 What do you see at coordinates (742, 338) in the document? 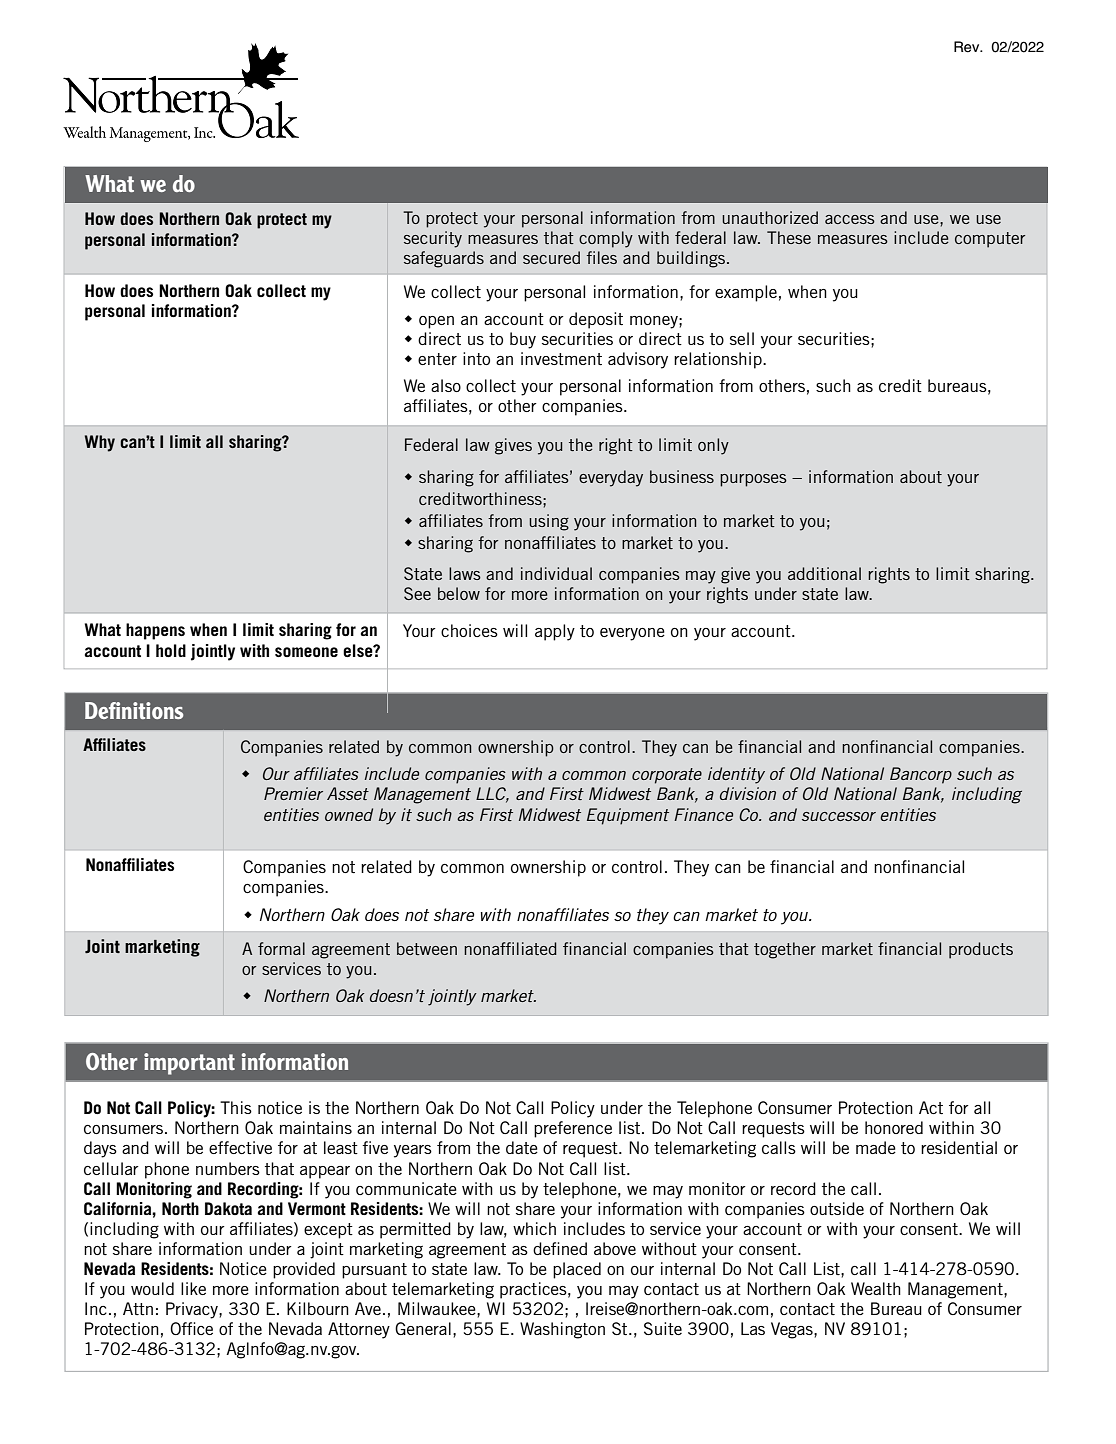
I see `sell` at bounding box center [742, 338].
